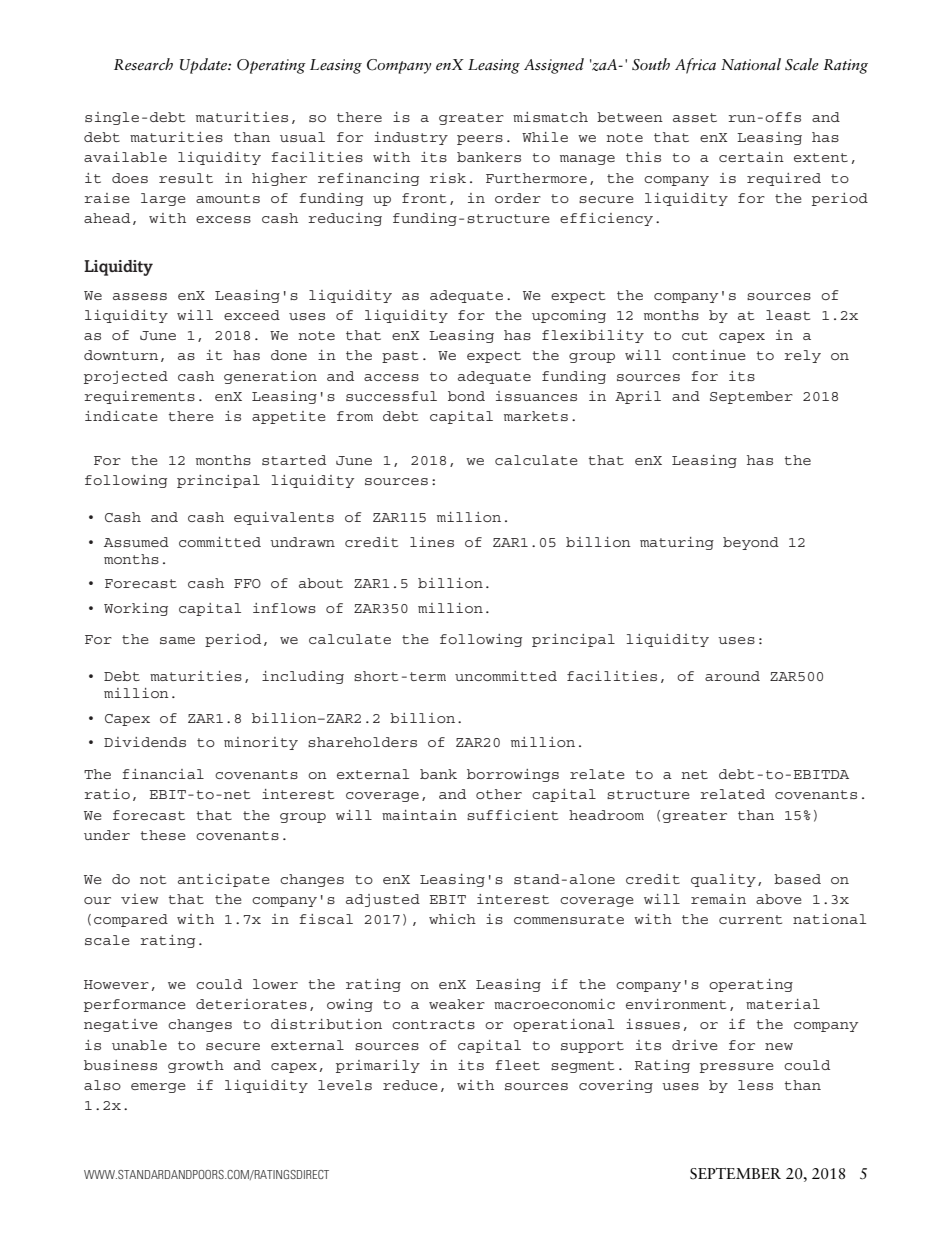  Describe the element at coordinates (145, 742) in the page. I see `Dividends` at that location.
